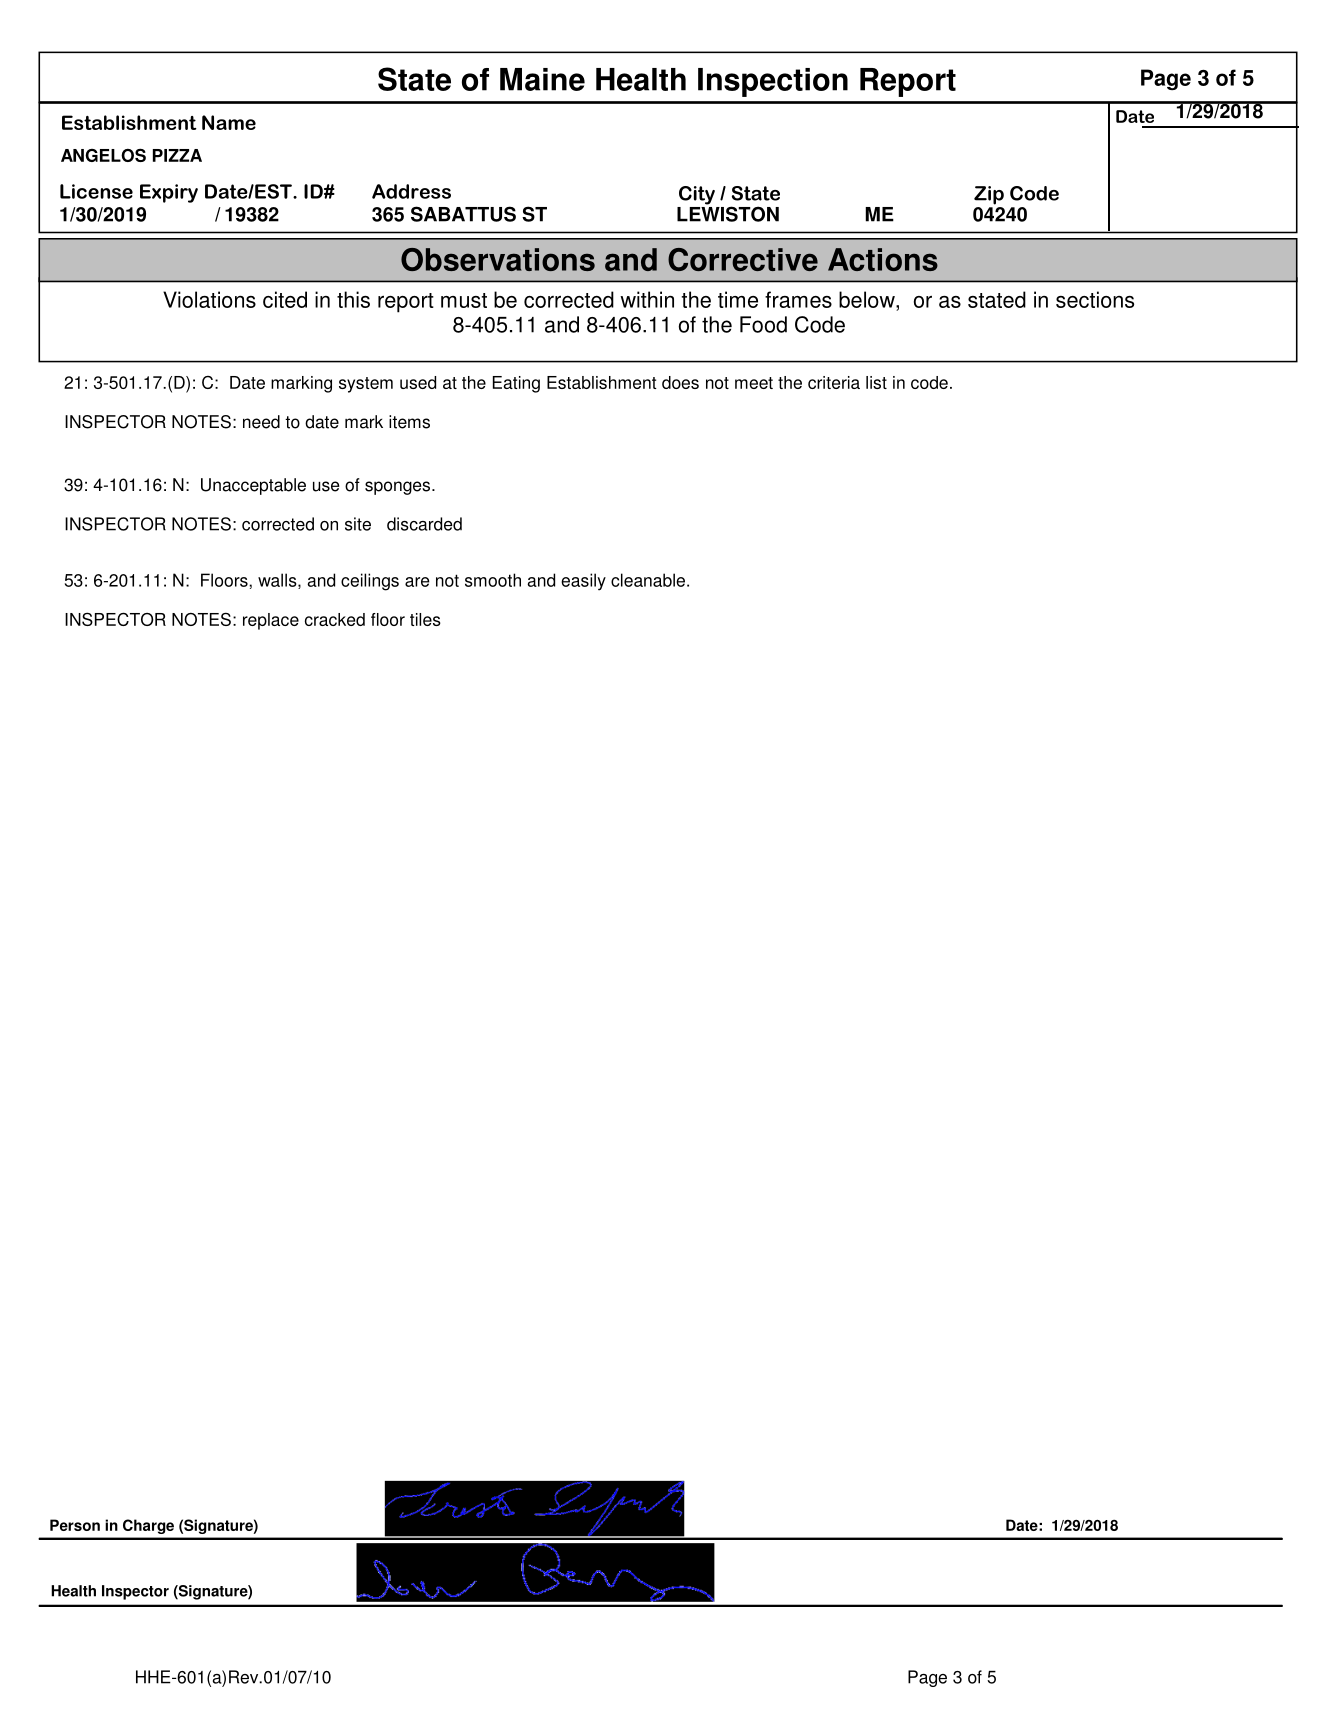 This screenshot has height=1728, width=1336. What do you see at coordinates (75, 1525) in the screenshot?
I see `Person` at bounding box center [75, 1525].
